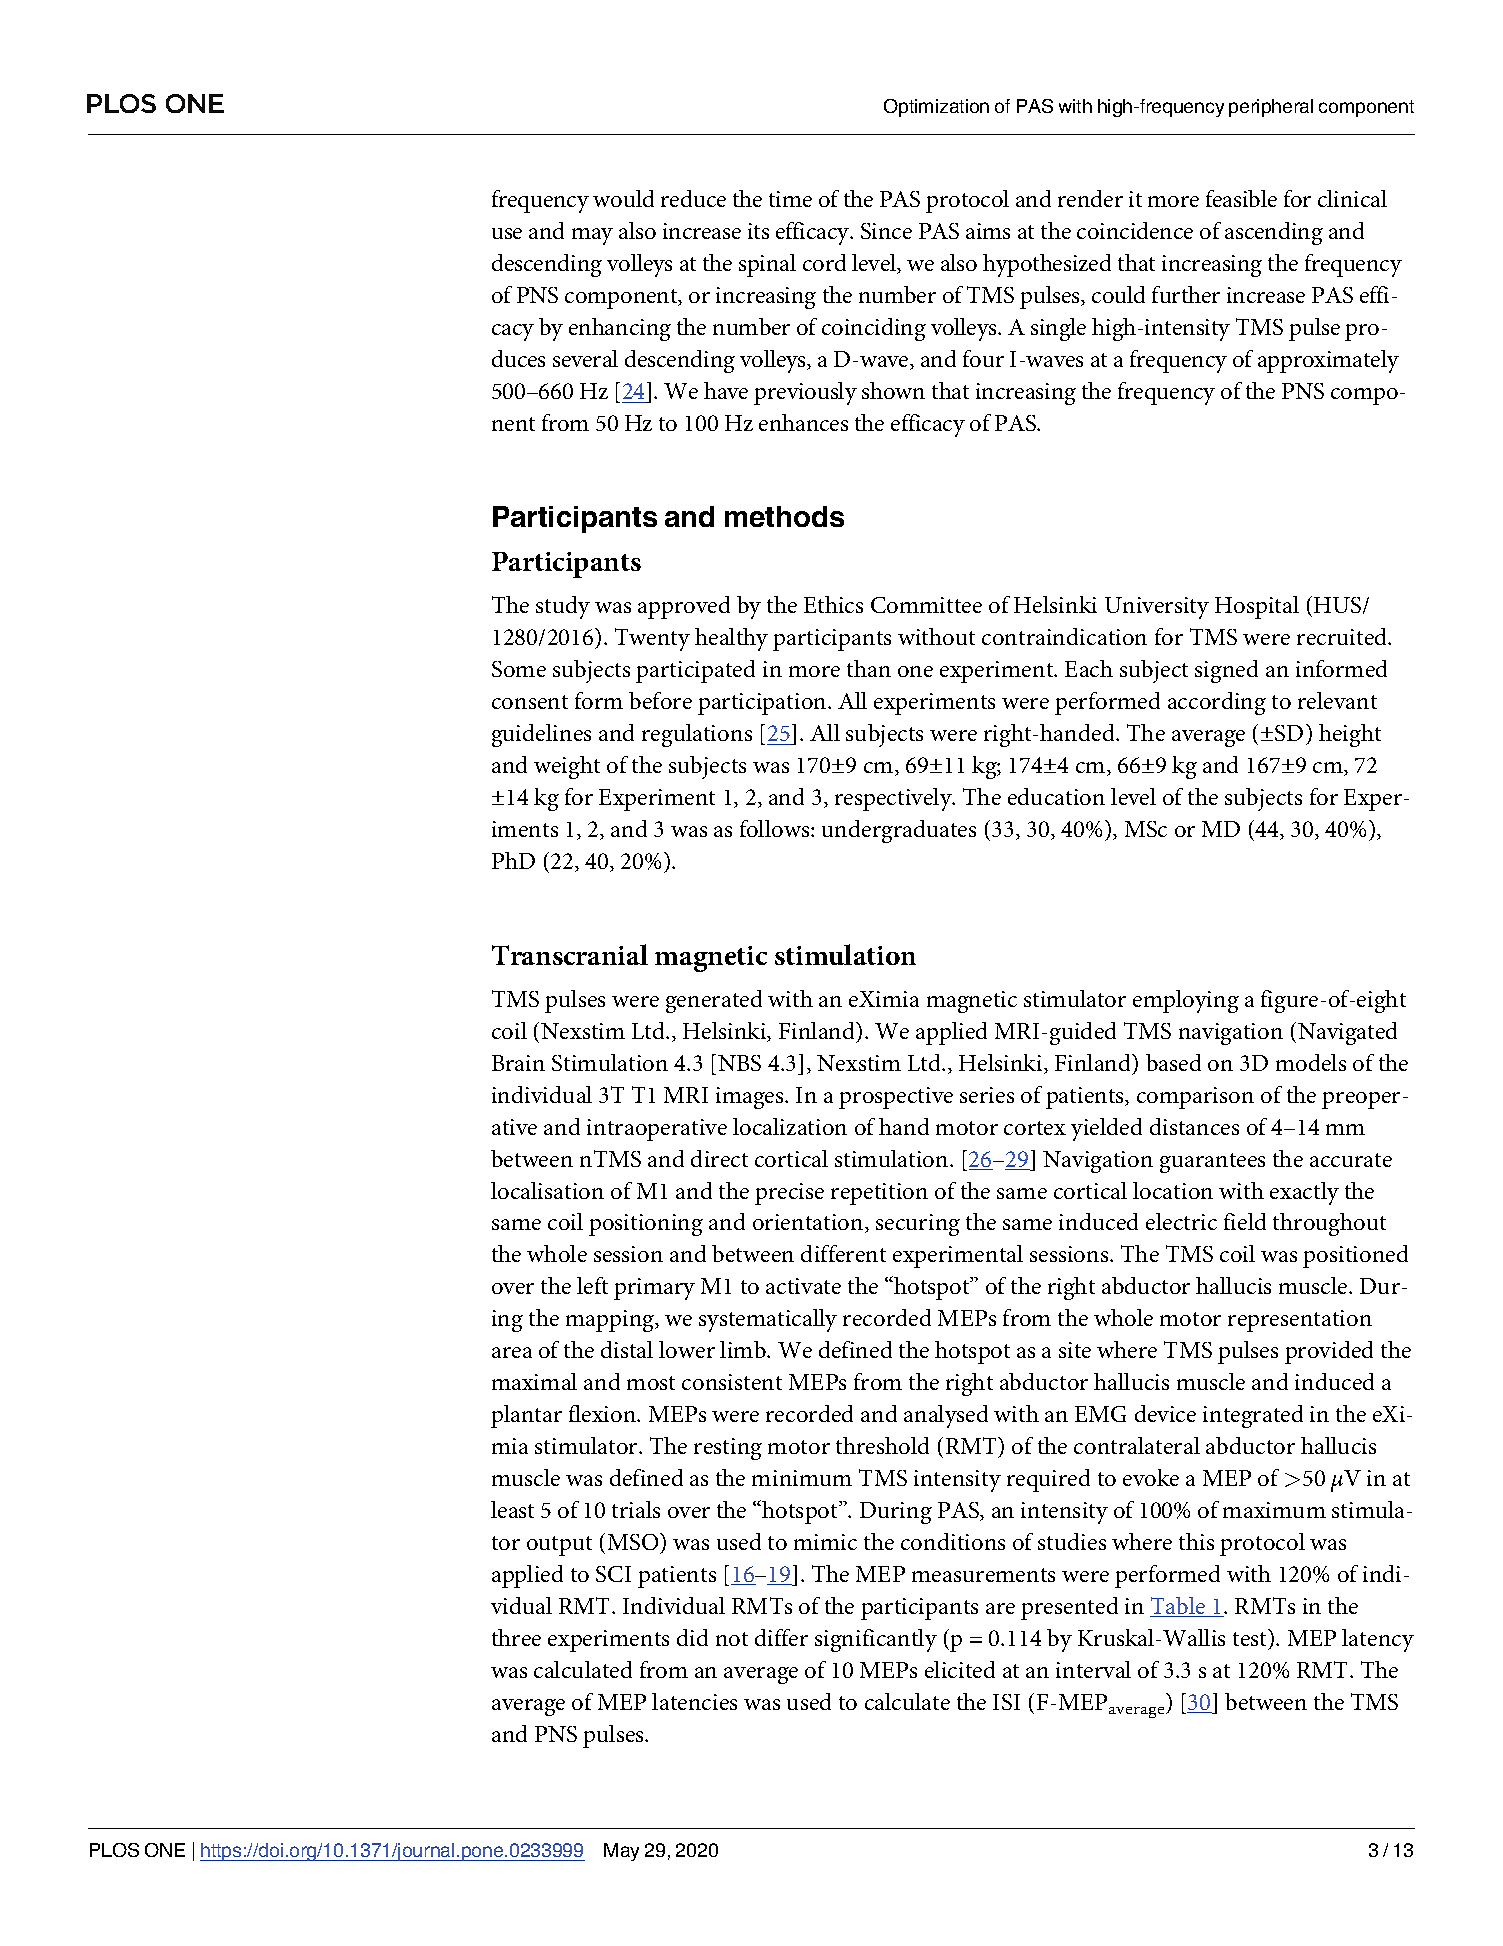 This document has height=1946, width=1503. What do you see at coordinates (692, 1637) in the document?
I see `did` at bounding box center [692, 1637].
